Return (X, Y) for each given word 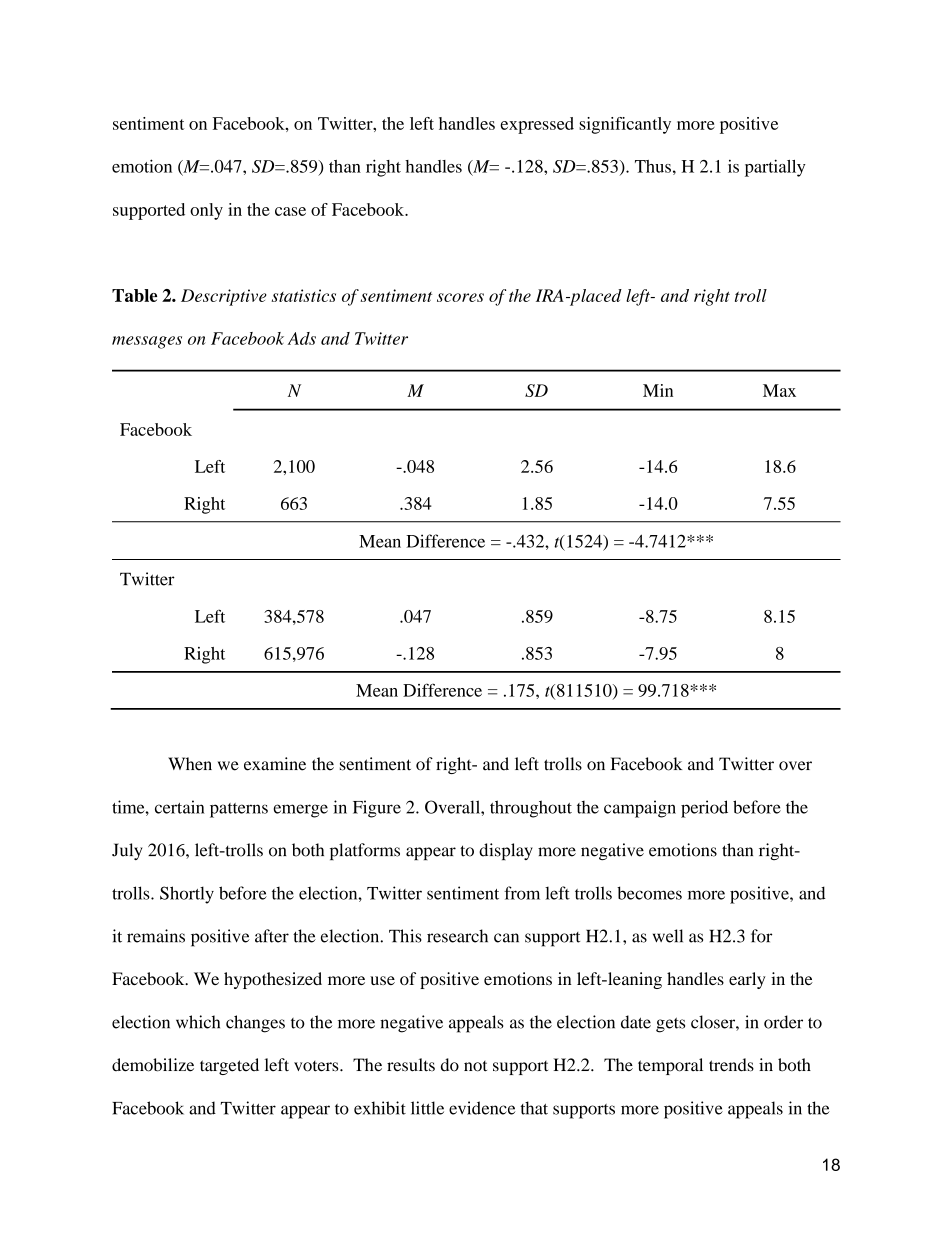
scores (460, 297)
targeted (229, 1066)
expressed (537, 125)
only (206, 211)
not (475, 1066)
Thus (653, 166)
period (704, 809)
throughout (531, 809)
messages (147, 342)
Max (779, 390)
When (190, 764)
